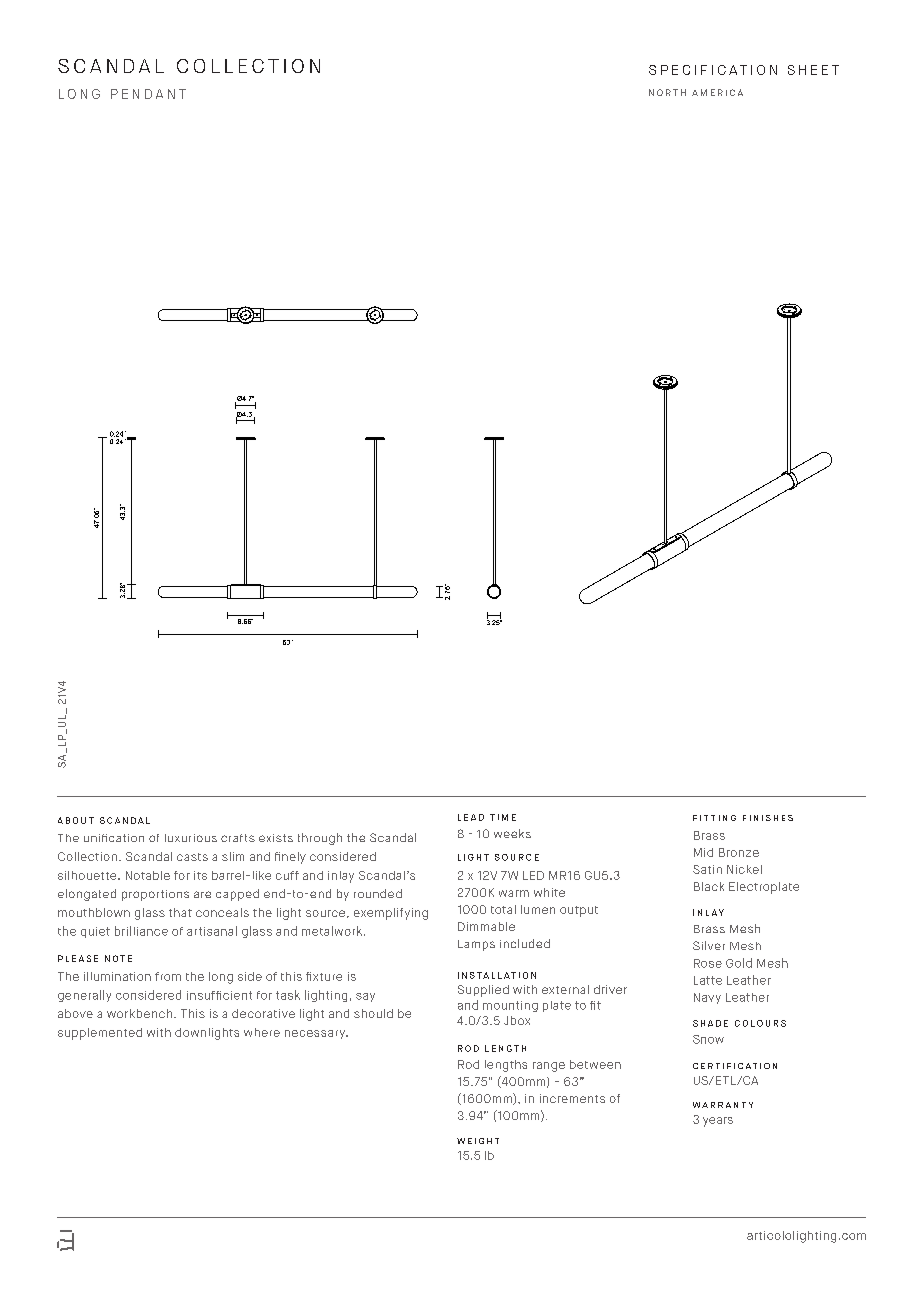 The height and width of the page is (1308, 924). What do you see at coordinates (191, 838) in the page?
I see `luxurious` at bounding box center [191, 838].
